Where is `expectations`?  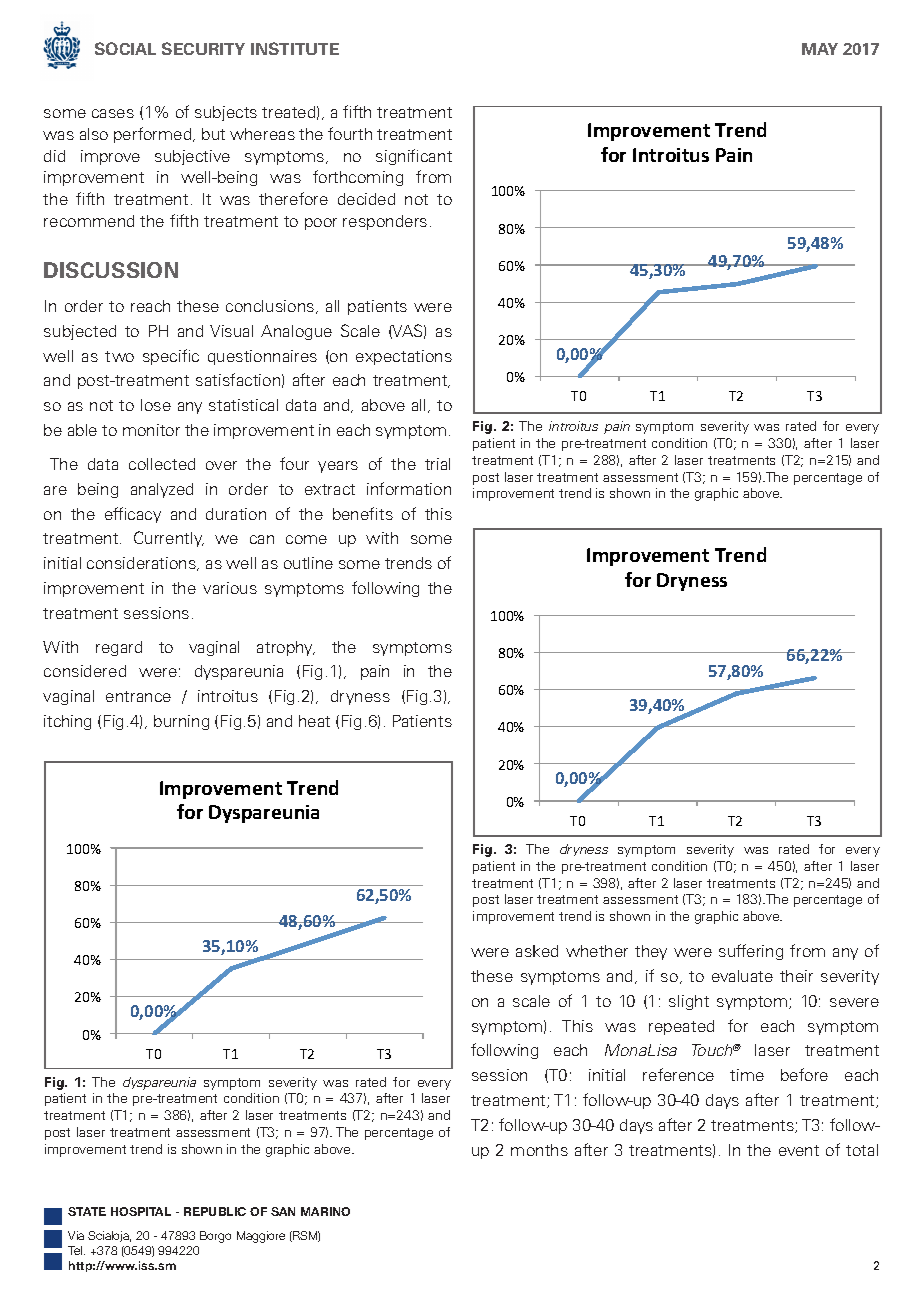 expectations is located at coordinates (404, 357).
